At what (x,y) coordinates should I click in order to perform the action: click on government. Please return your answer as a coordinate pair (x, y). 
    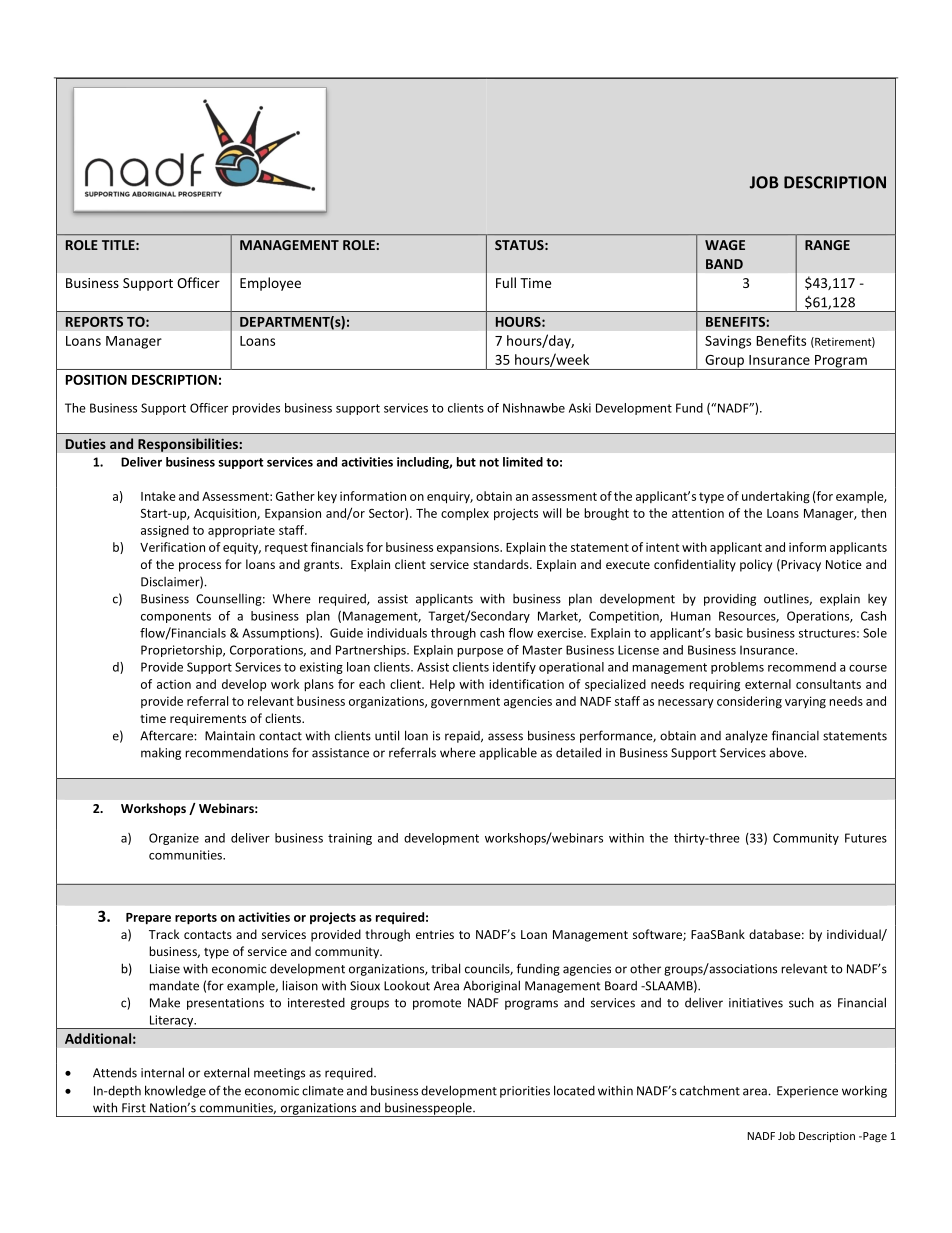
    Looking at the image, I should click on (465, 703).
